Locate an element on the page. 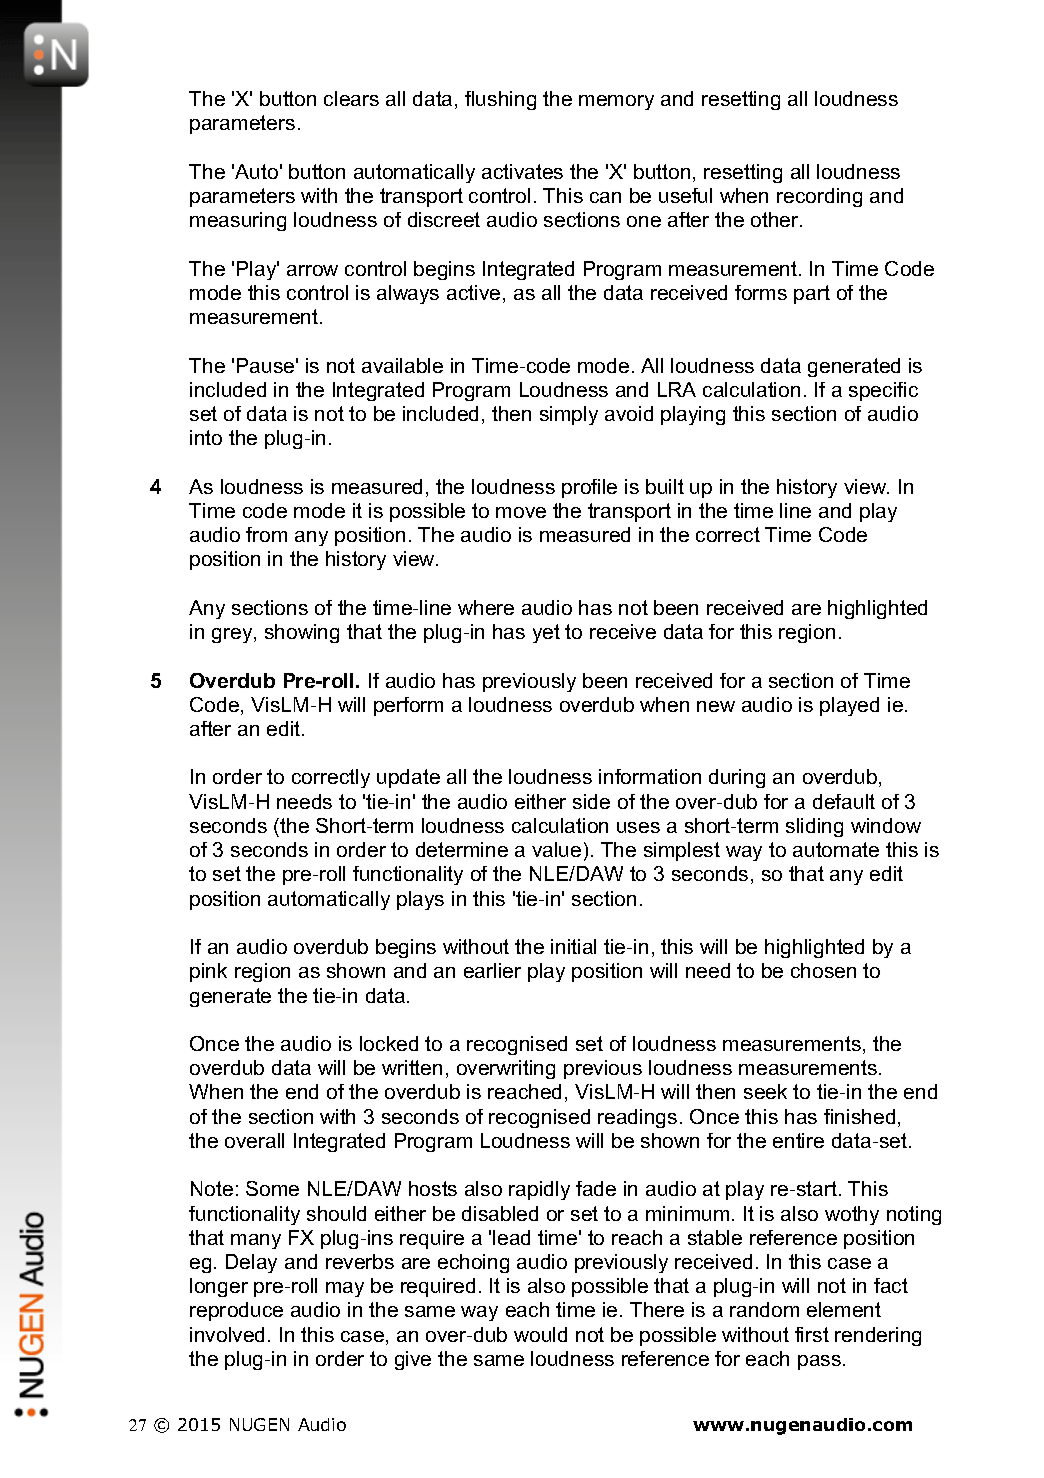 This document has height=1478, width=1044. chosen is located at coordinates (823, 970).
